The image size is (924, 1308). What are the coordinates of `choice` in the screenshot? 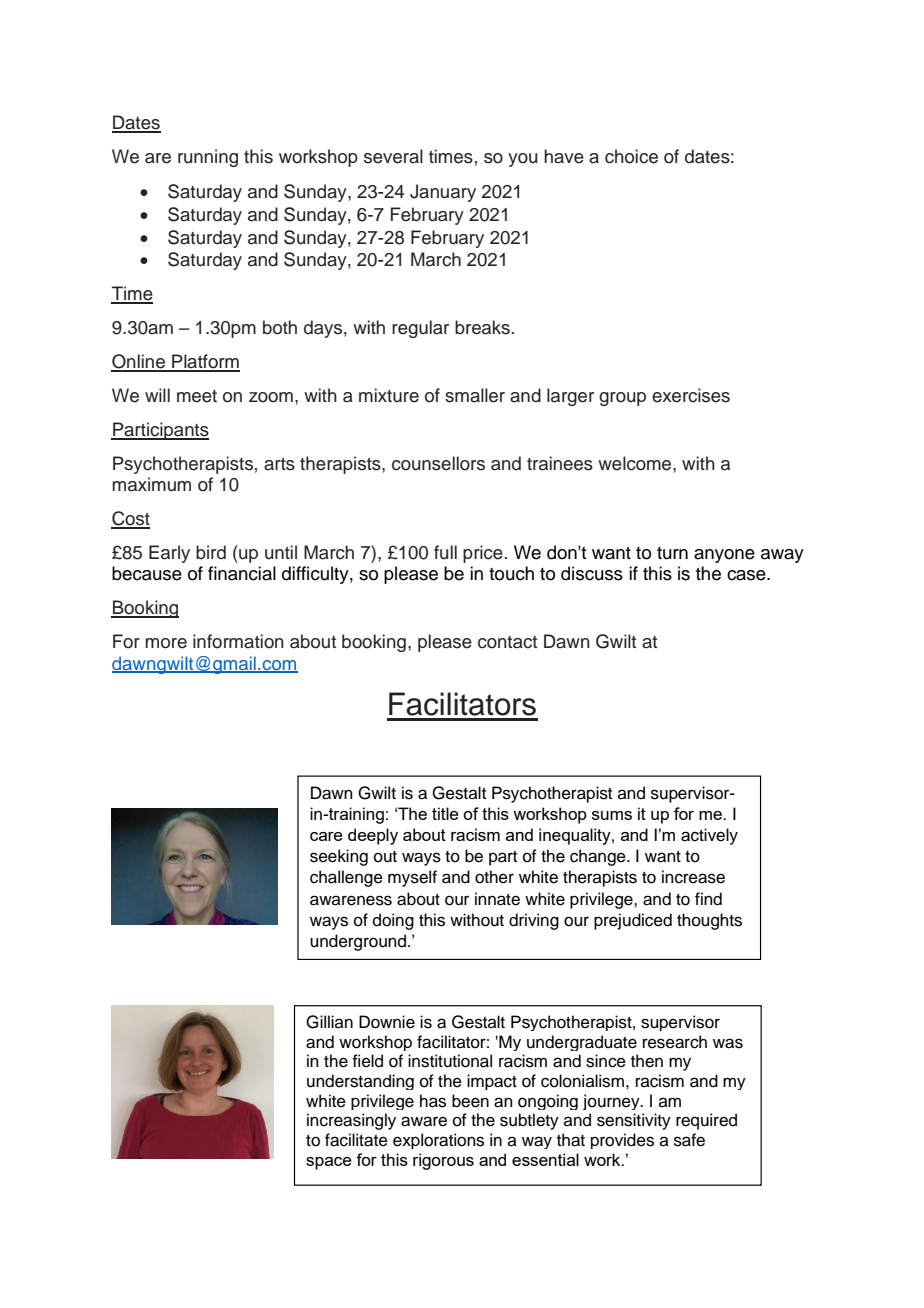 It's located at (631, 156).
